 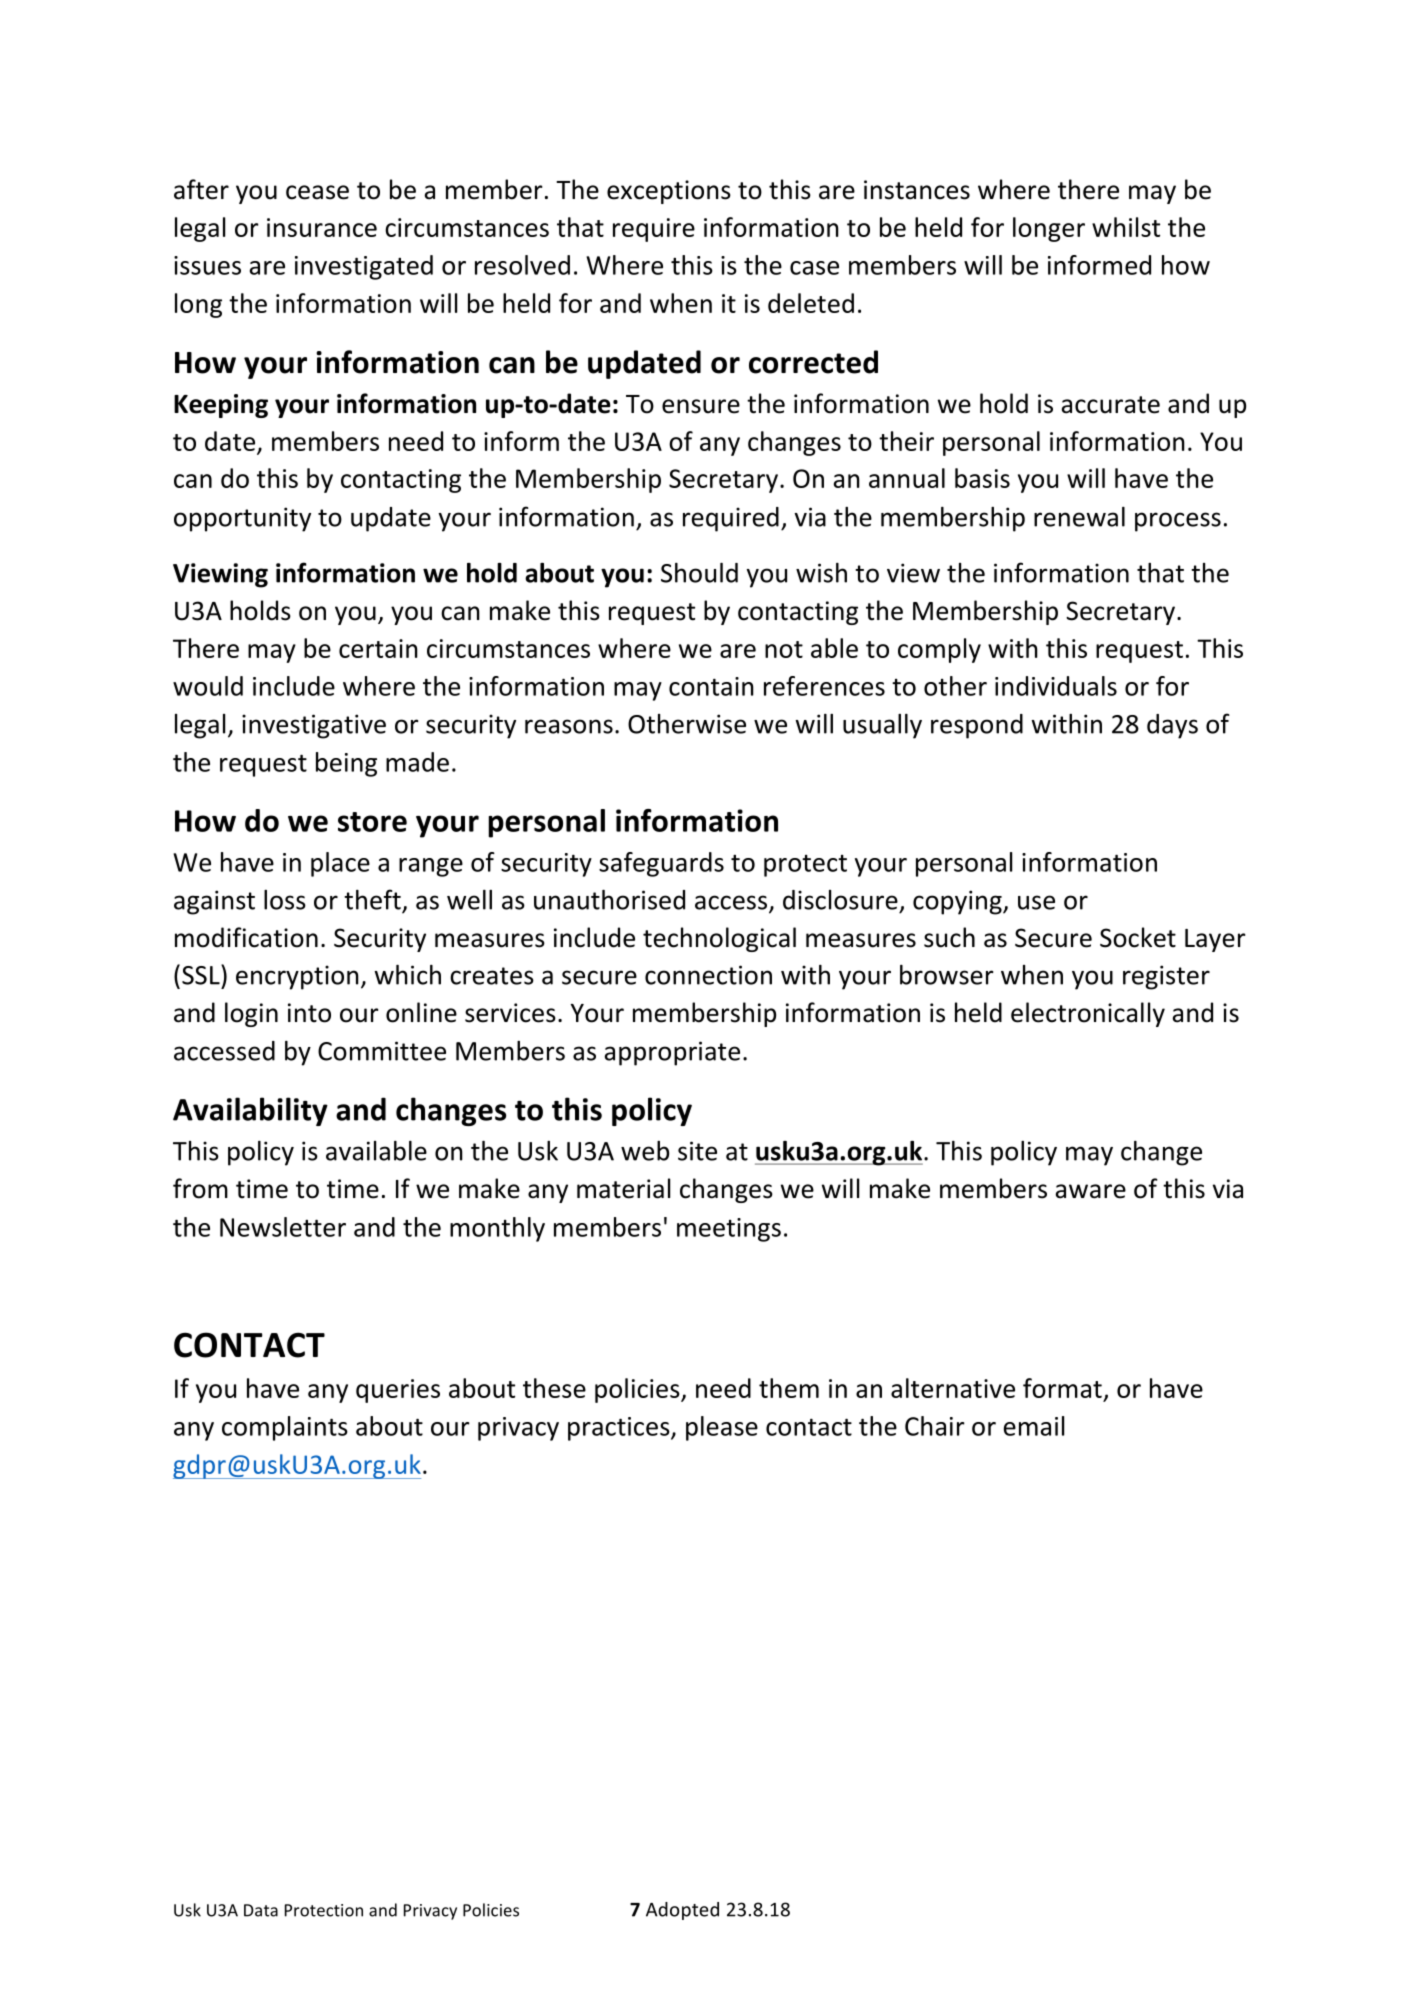 I want to click on Adopted, so click(x=682, y=1911).
